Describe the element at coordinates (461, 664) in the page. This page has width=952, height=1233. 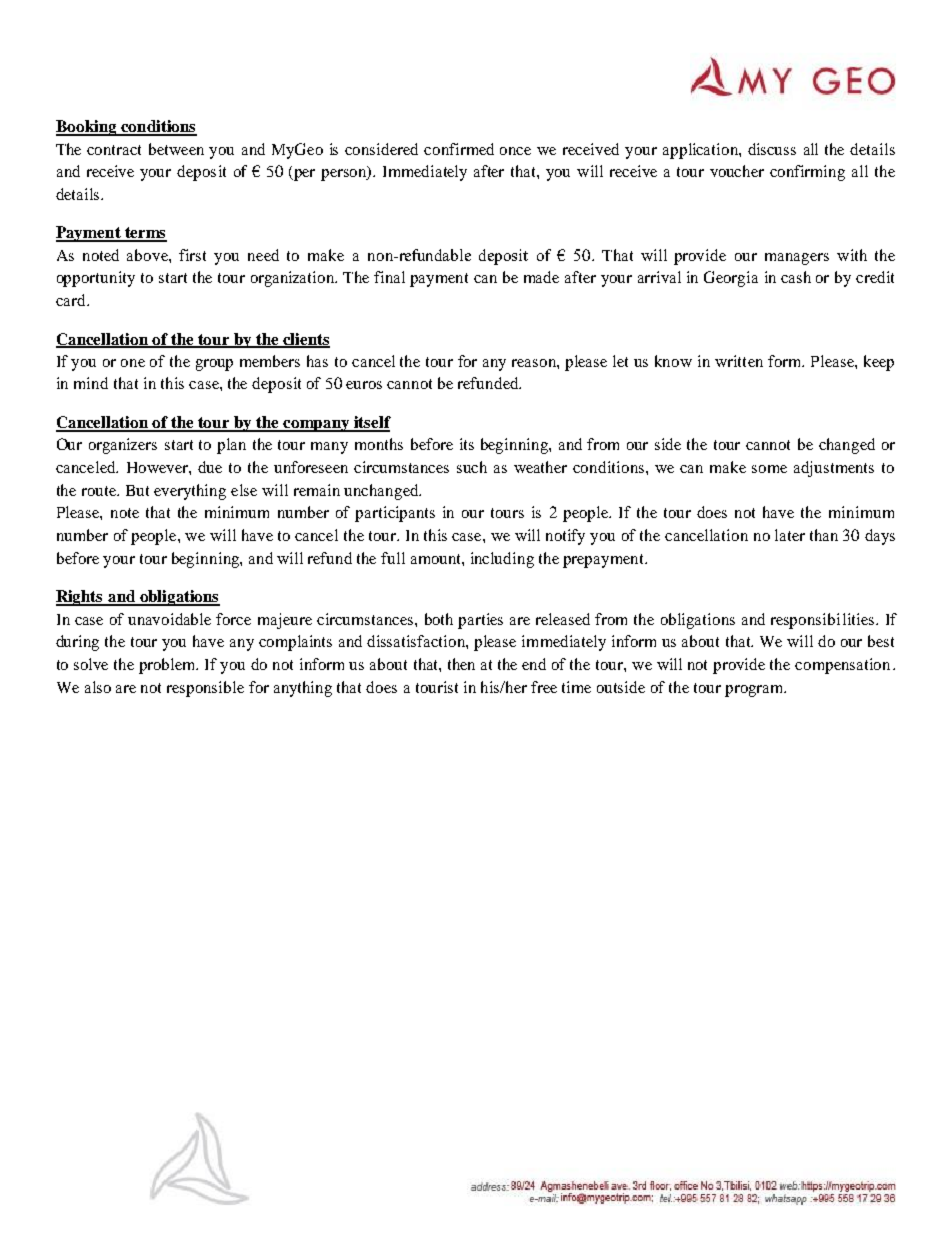
I see `then` at that location.
